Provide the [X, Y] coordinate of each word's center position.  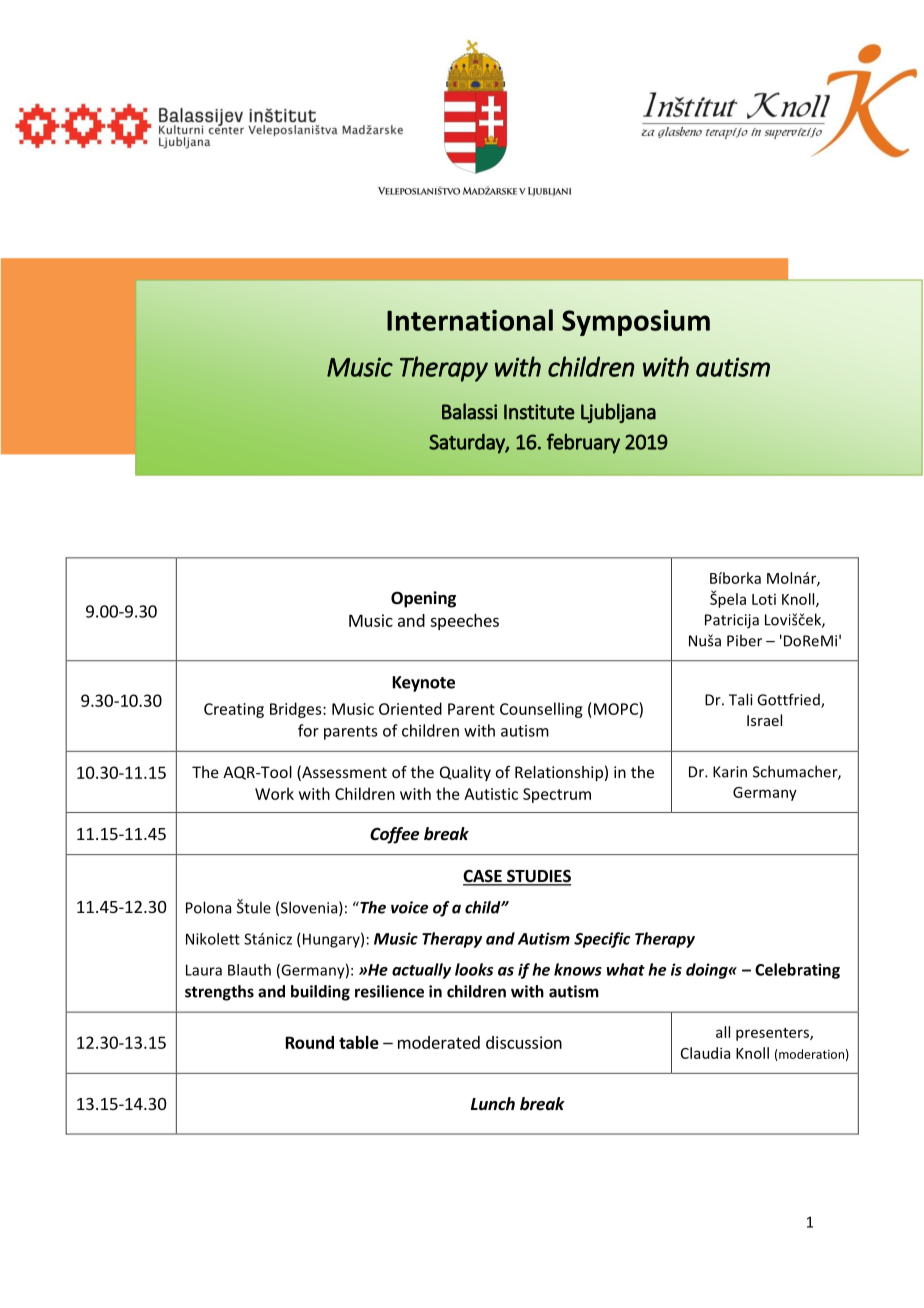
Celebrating [797, 971]
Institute [539, 412]
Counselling [541, 710]
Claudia [705, 1053]
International [470, 320]
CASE [483, 877]
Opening [423, 599]
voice [409, 907]
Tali [740, 699]
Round [310, 1042]
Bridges [297, 710]
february [583, 443]
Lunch [493, 1103]
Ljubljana [618, 413]
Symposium [636, 323]
